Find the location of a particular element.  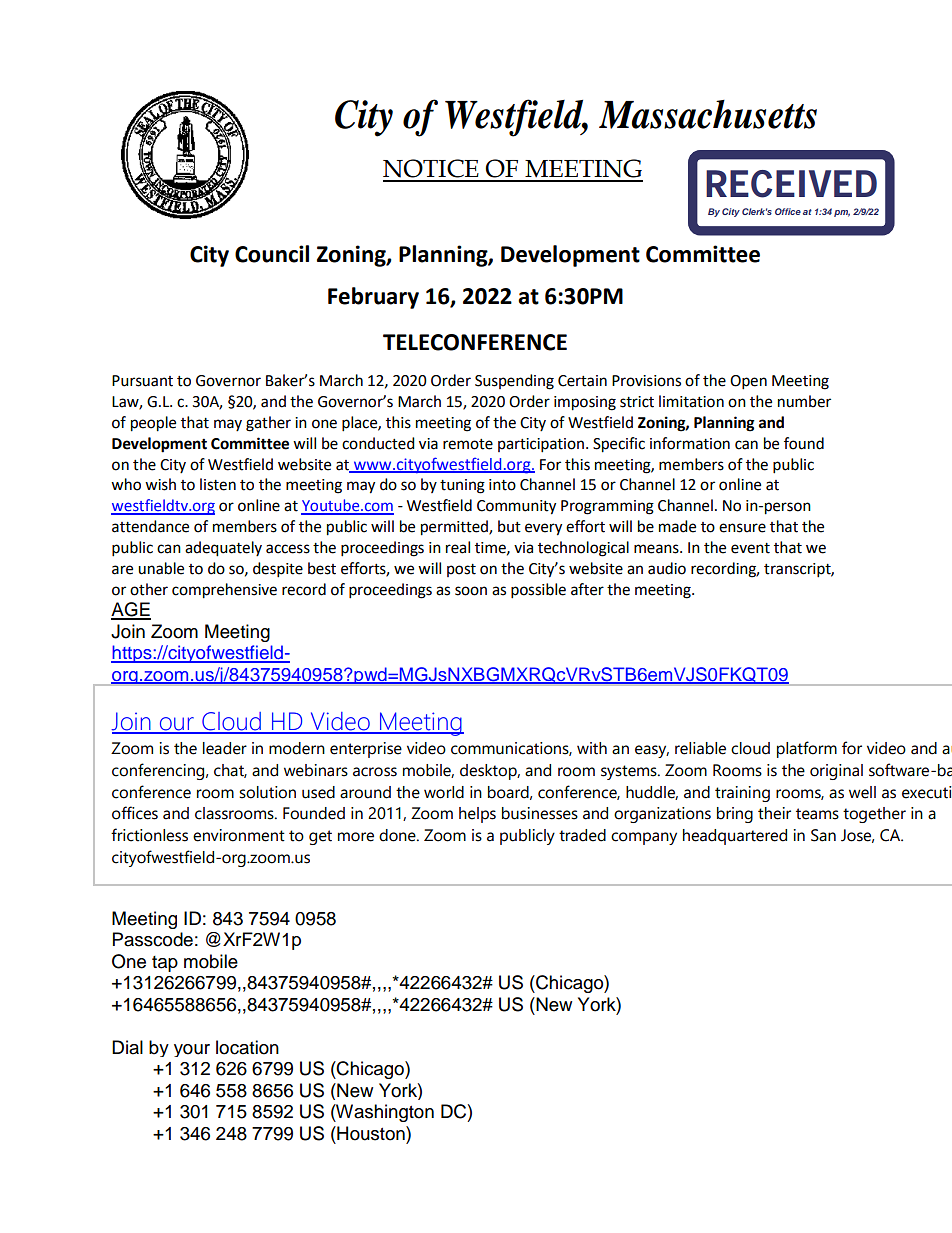

helps is located at coordinates (477, 815).
